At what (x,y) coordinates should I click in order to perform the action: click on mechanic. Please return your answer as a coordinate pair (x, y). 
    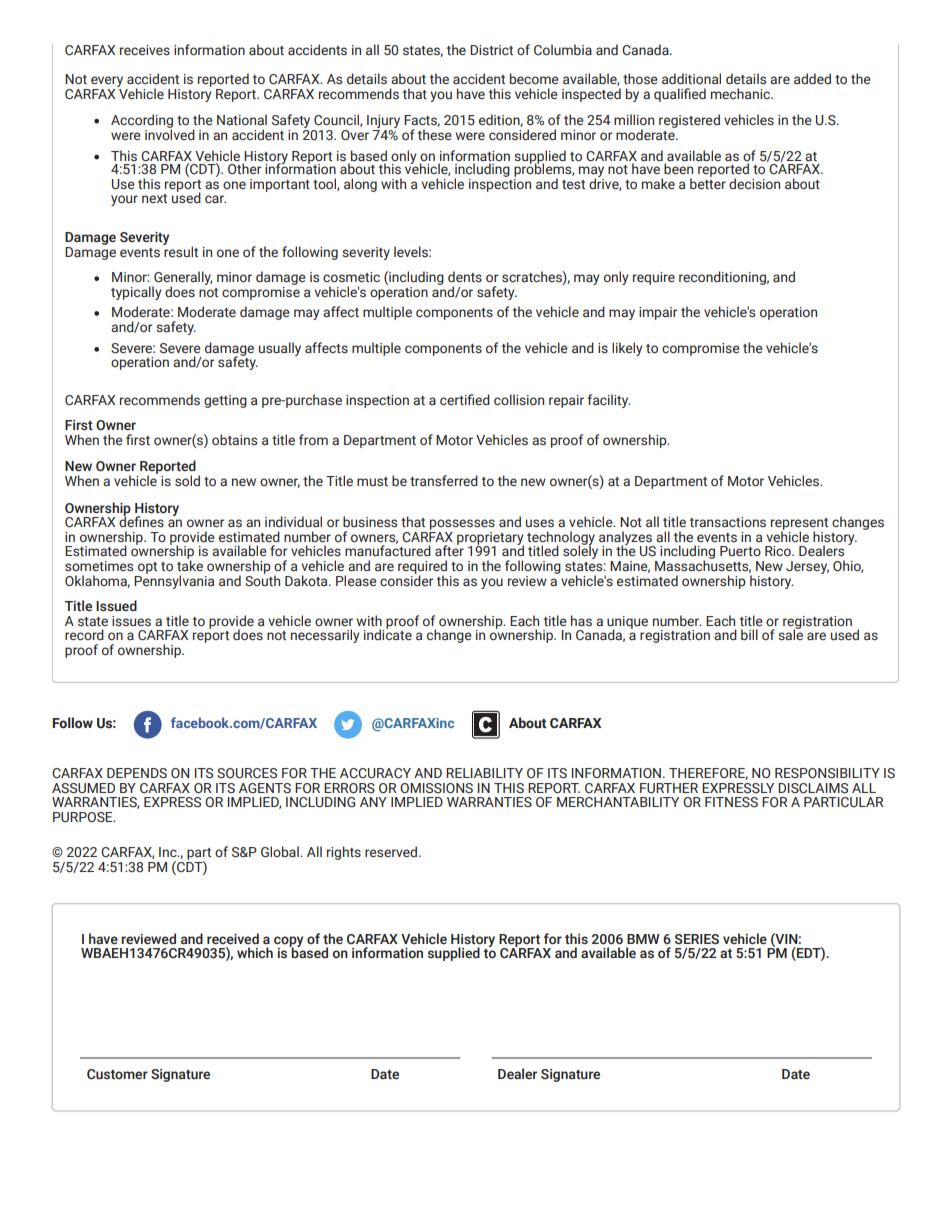
    Looking at the image, I should click on (741, 94).
